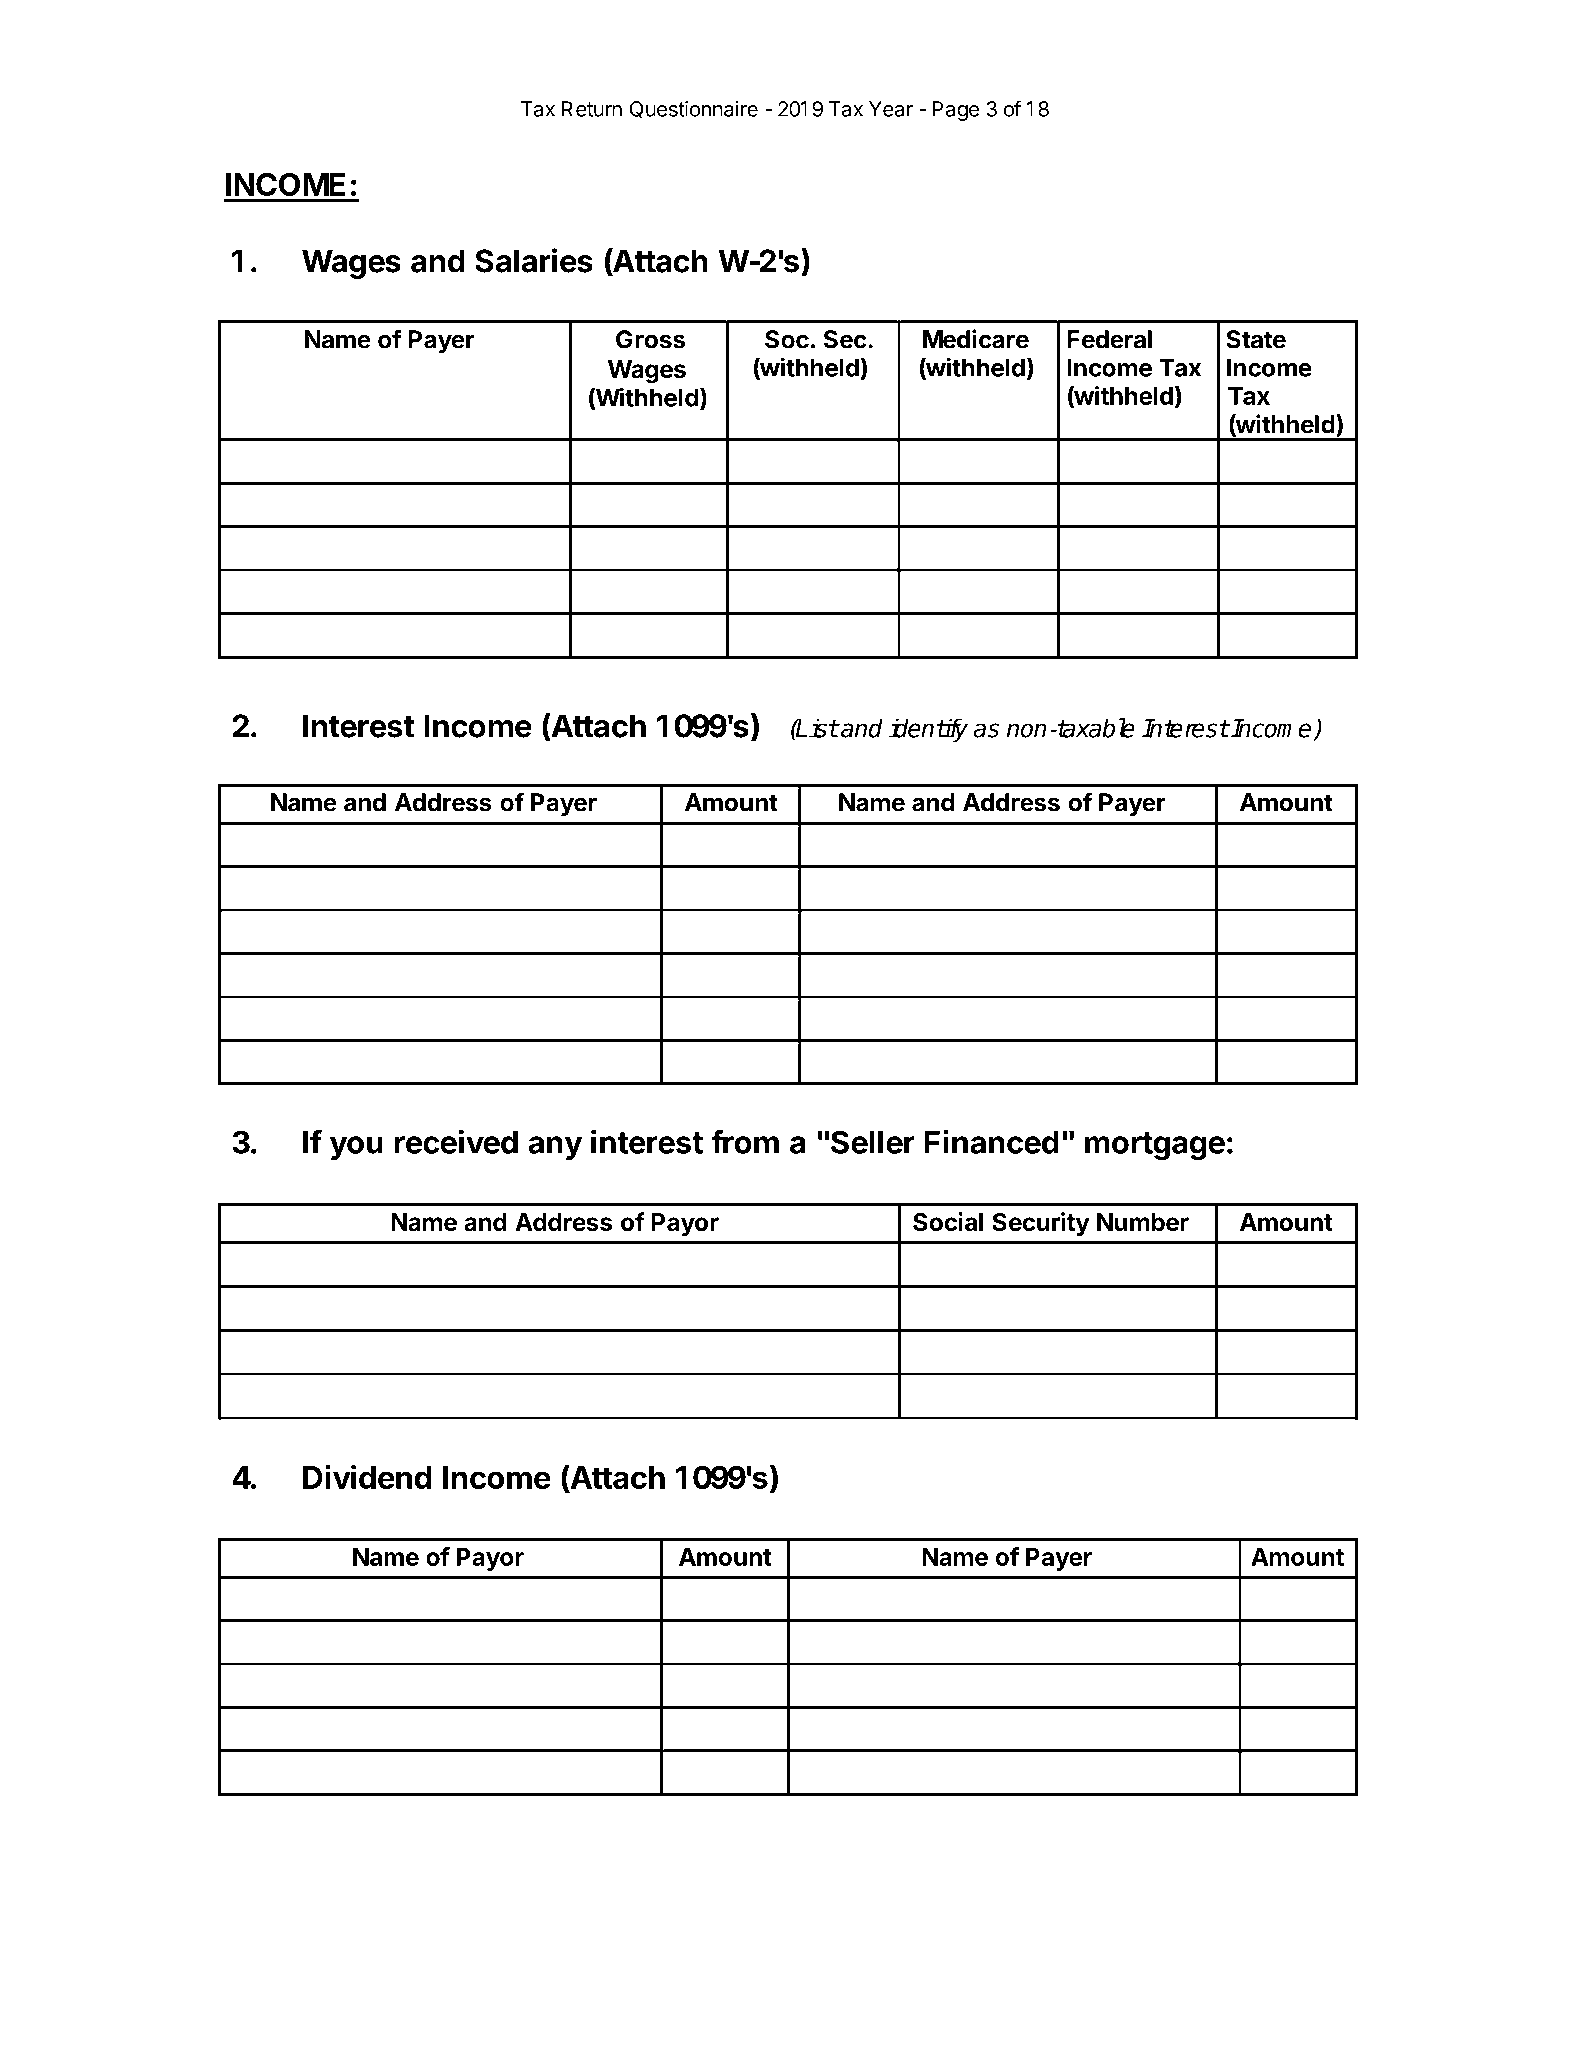 This screenshot has width=1588, height=2055. What do you see at coordinates (592, 109) in the screenshot?
I see `Return` at bounding box center [592, 109].
